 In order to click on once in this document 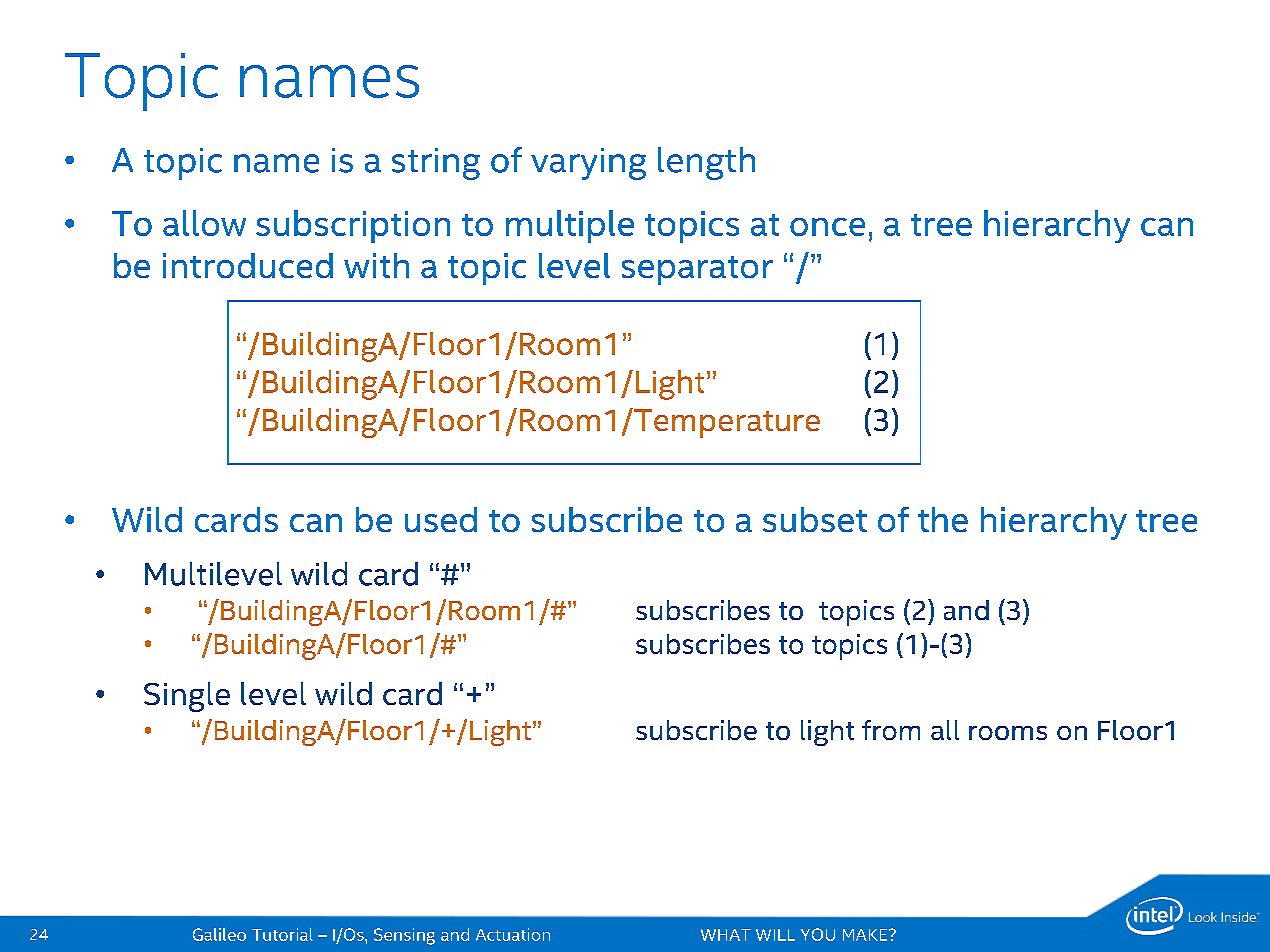, I will do `click(827, 227)`.
